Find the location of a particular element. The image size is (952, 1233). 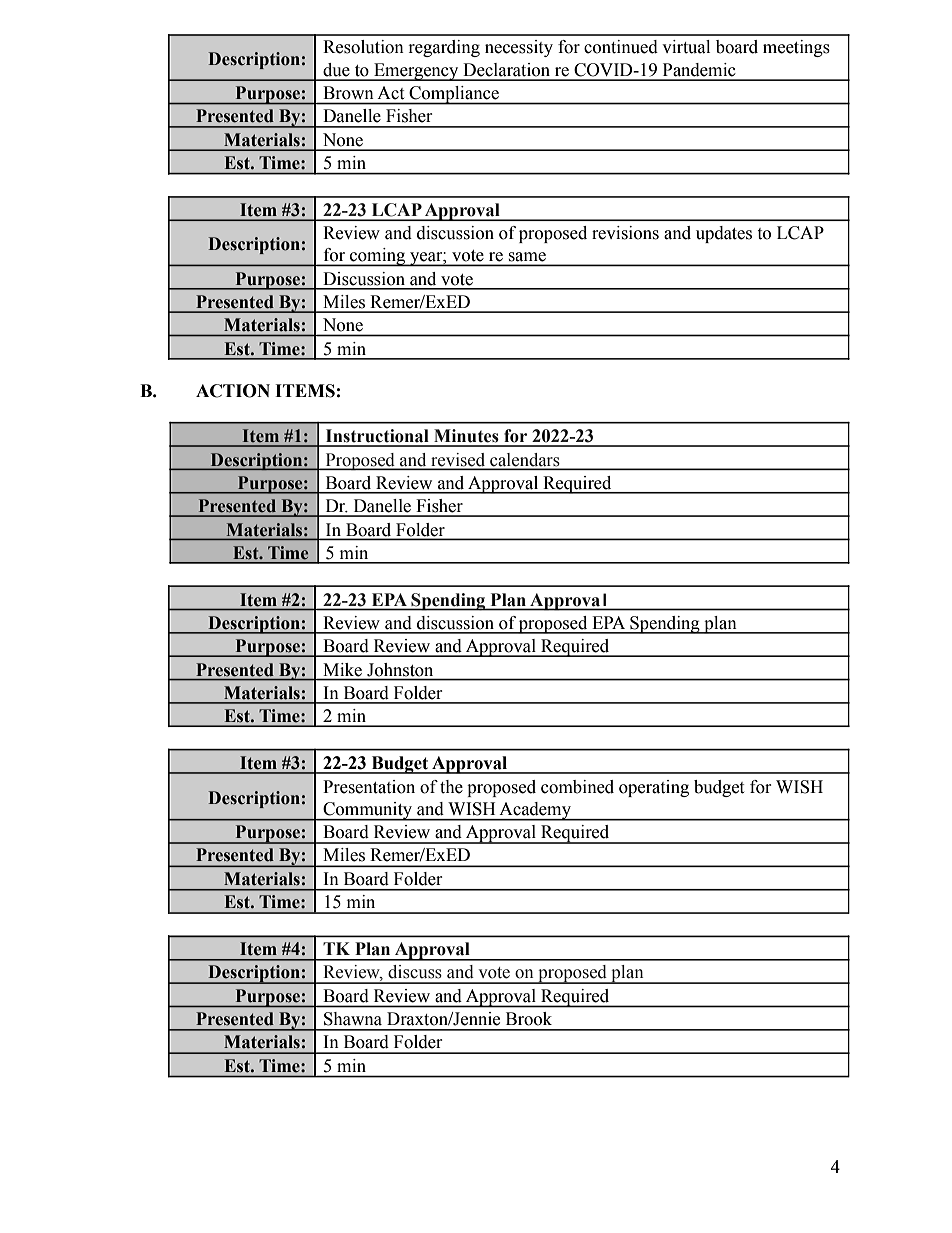

Brook is located at coordinates (529, 1018).
